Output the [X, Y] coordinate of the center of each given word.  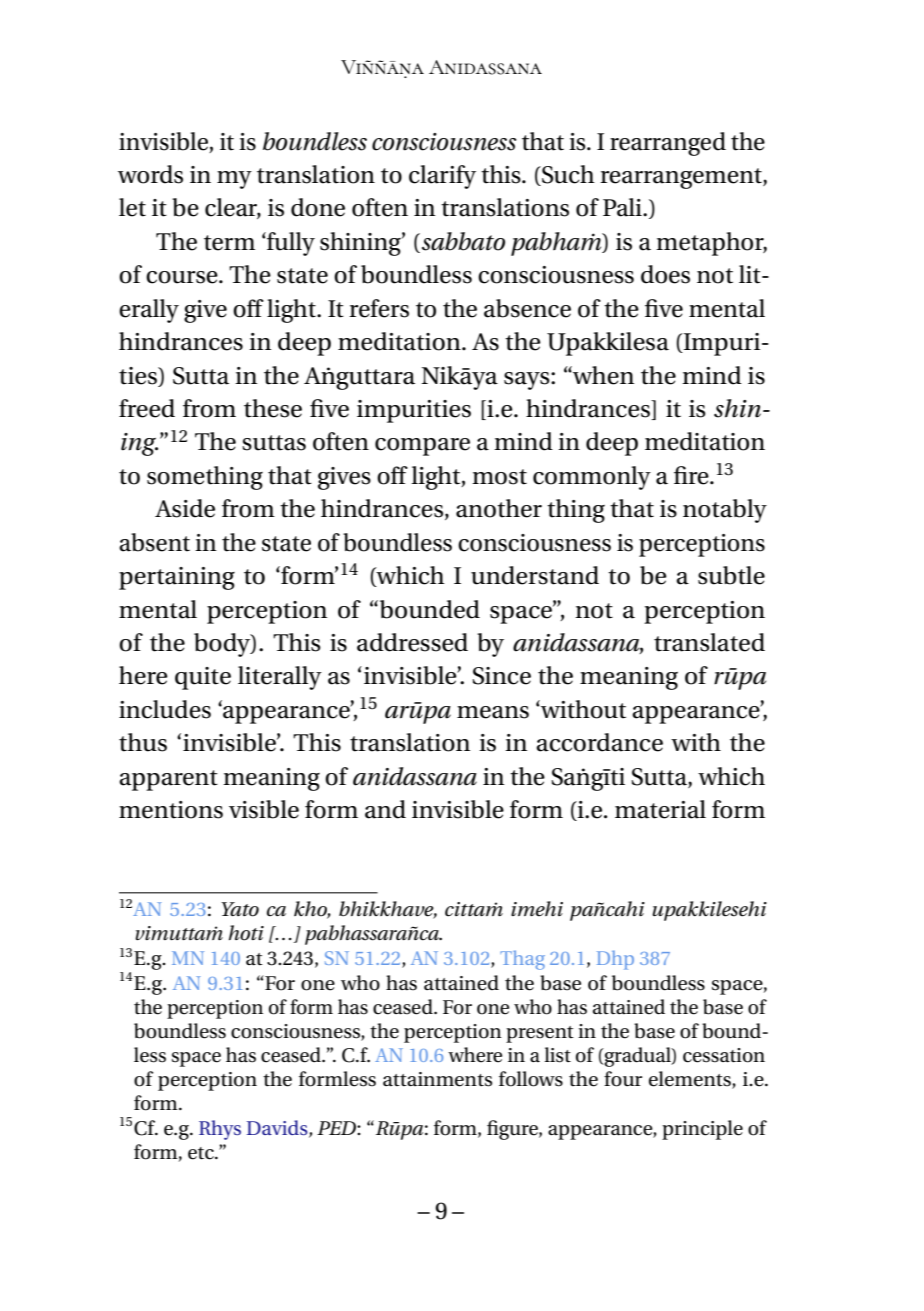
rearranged [668, 144]
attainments [437, 1079]
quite [203, 678]
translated [709, 642]
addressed [412, 642]
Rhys [220, 1130]
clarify [442, 177]
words [150, 174]
